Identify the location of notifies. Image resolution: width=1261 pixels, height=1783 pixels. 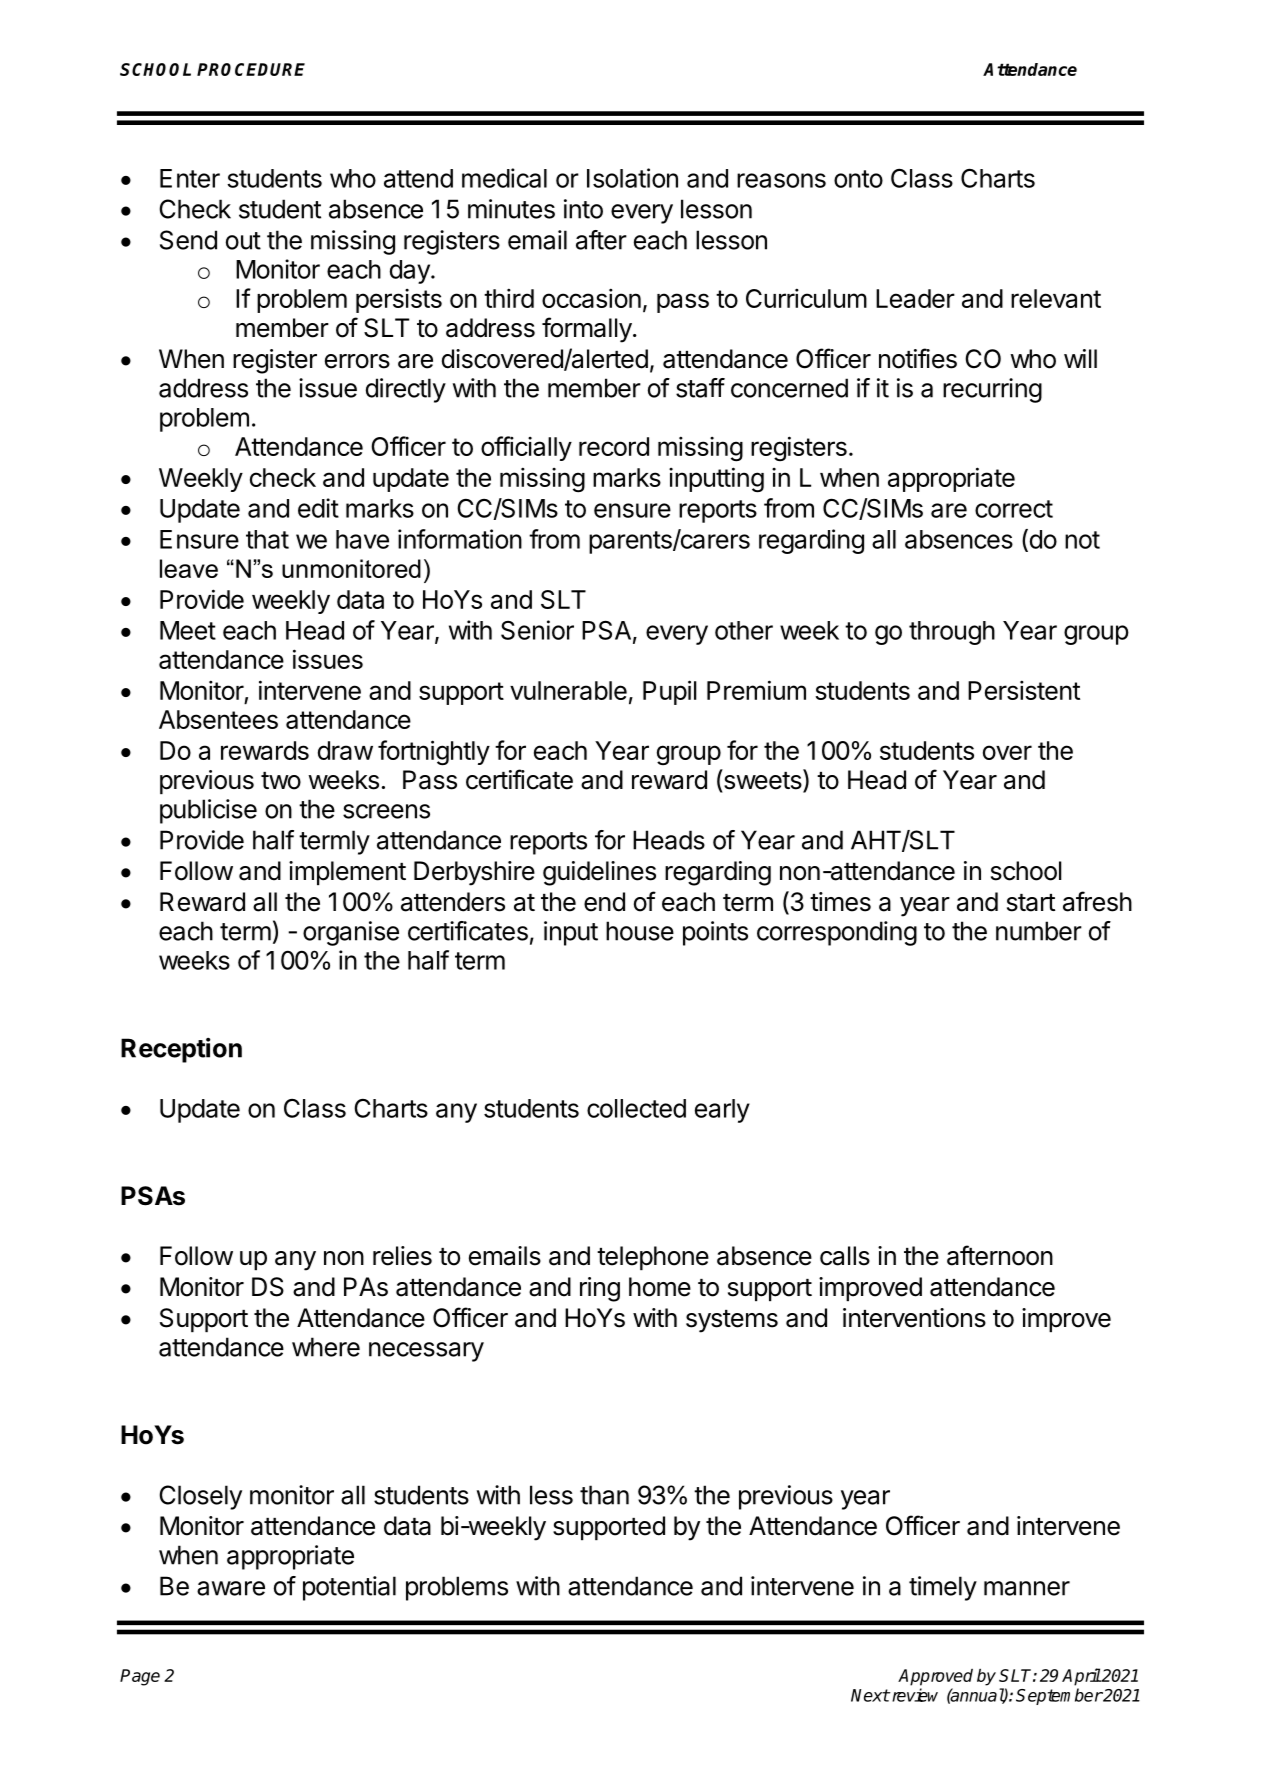
(918, 358).
